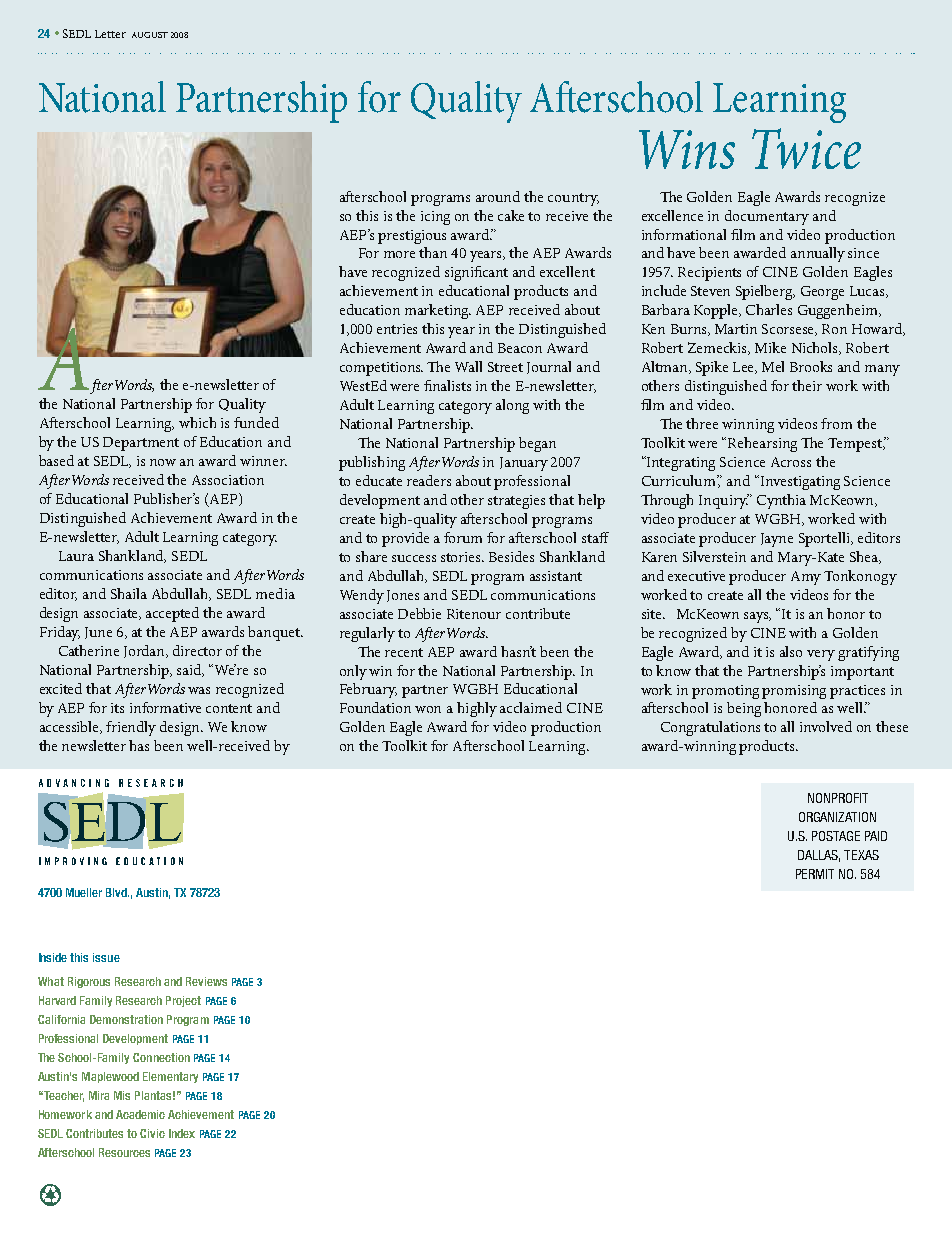 The width and height of the screenshot is (952, 1237). Describe the element at coordinates (806, 148) in the screenshot. I see `Twice` at that location.
